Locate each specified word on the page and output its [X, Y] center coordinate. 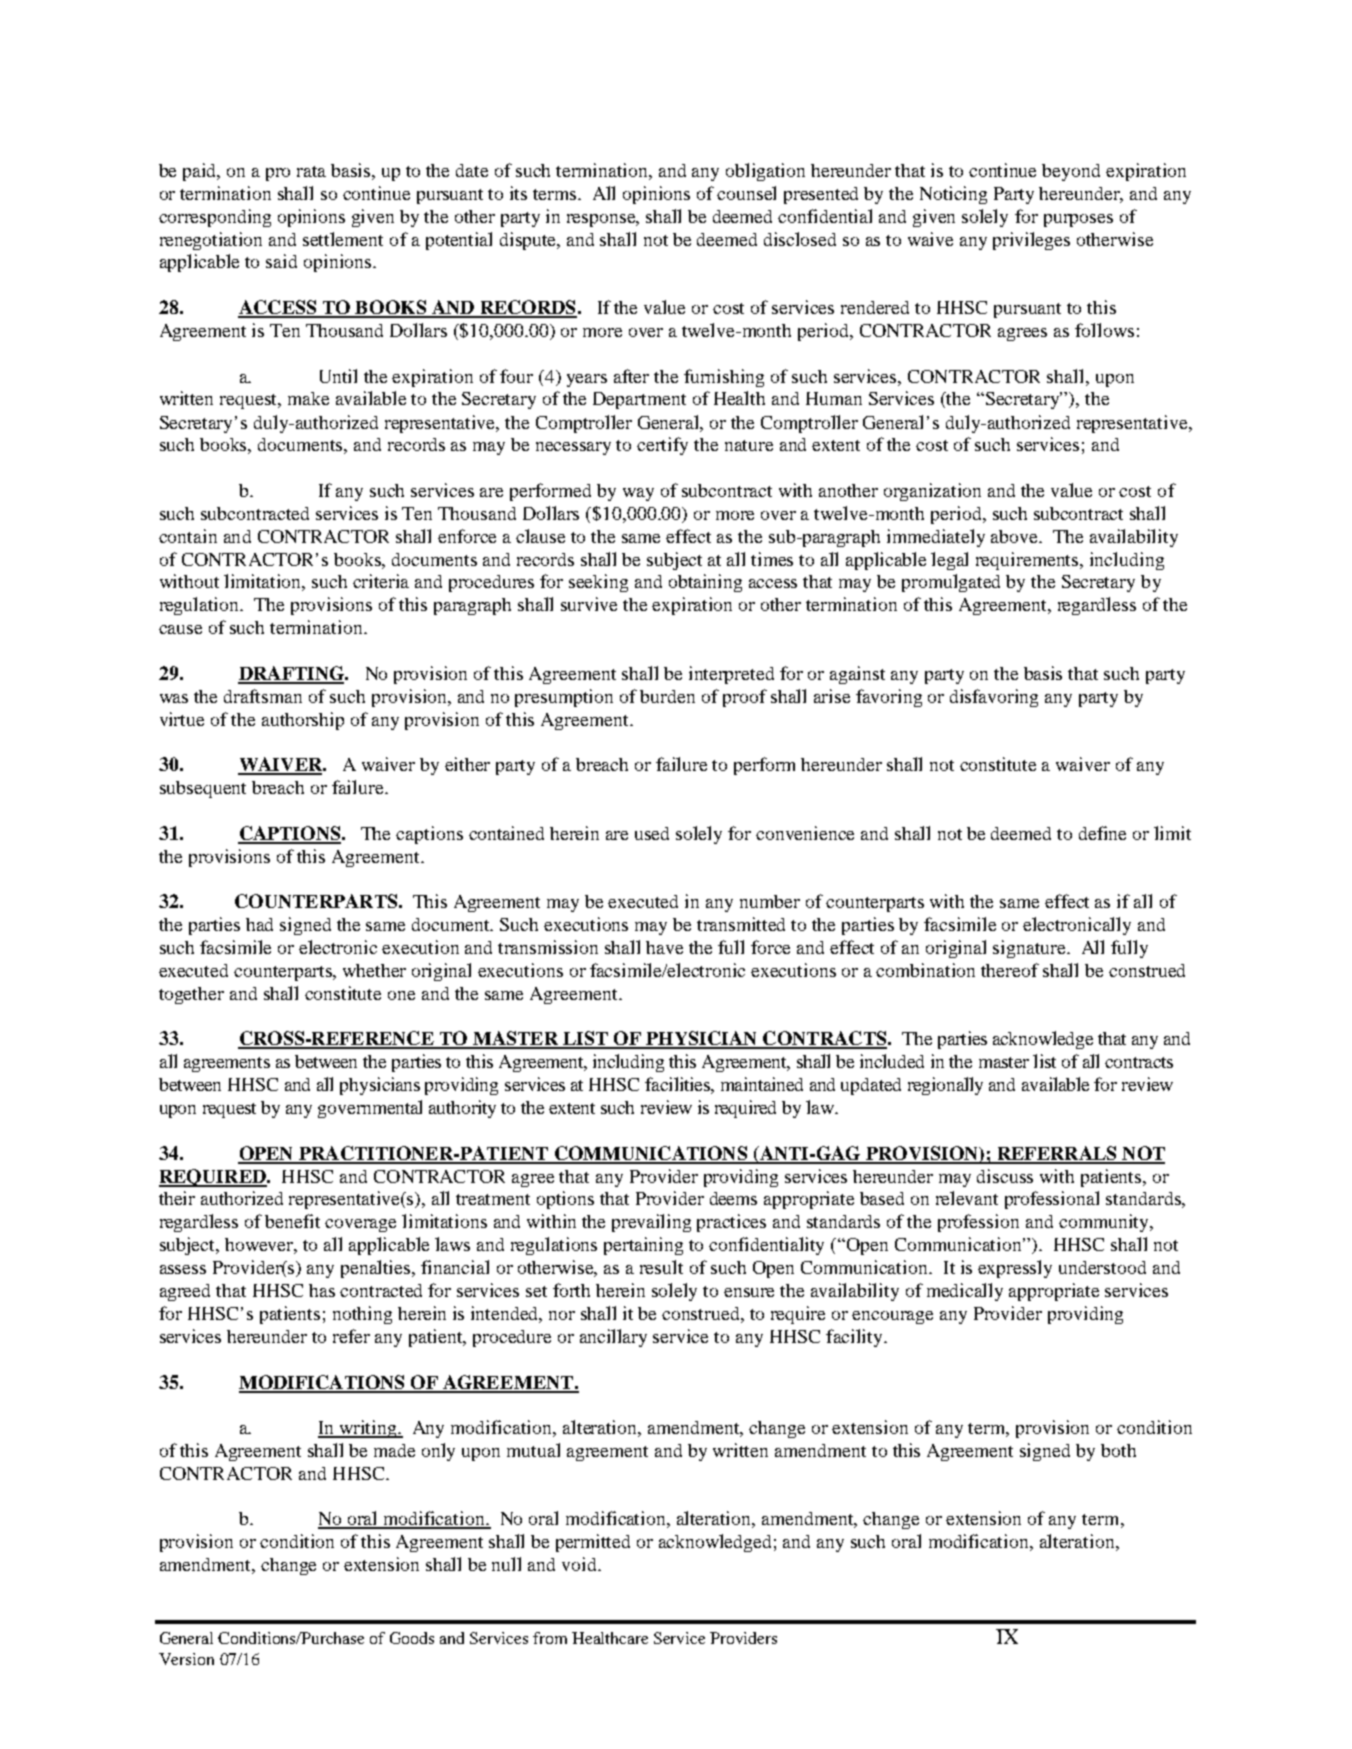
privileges [1031, 241]
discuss [1005, 1176]
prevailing [651, 1223]
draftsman [263, 696]
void [580, 1564]
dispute [529, 241]
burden [667, 696]
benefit [292, 1221]
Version [186, 1659]
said [281, 261]
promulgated [951, 583]
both [1118, 1450]
